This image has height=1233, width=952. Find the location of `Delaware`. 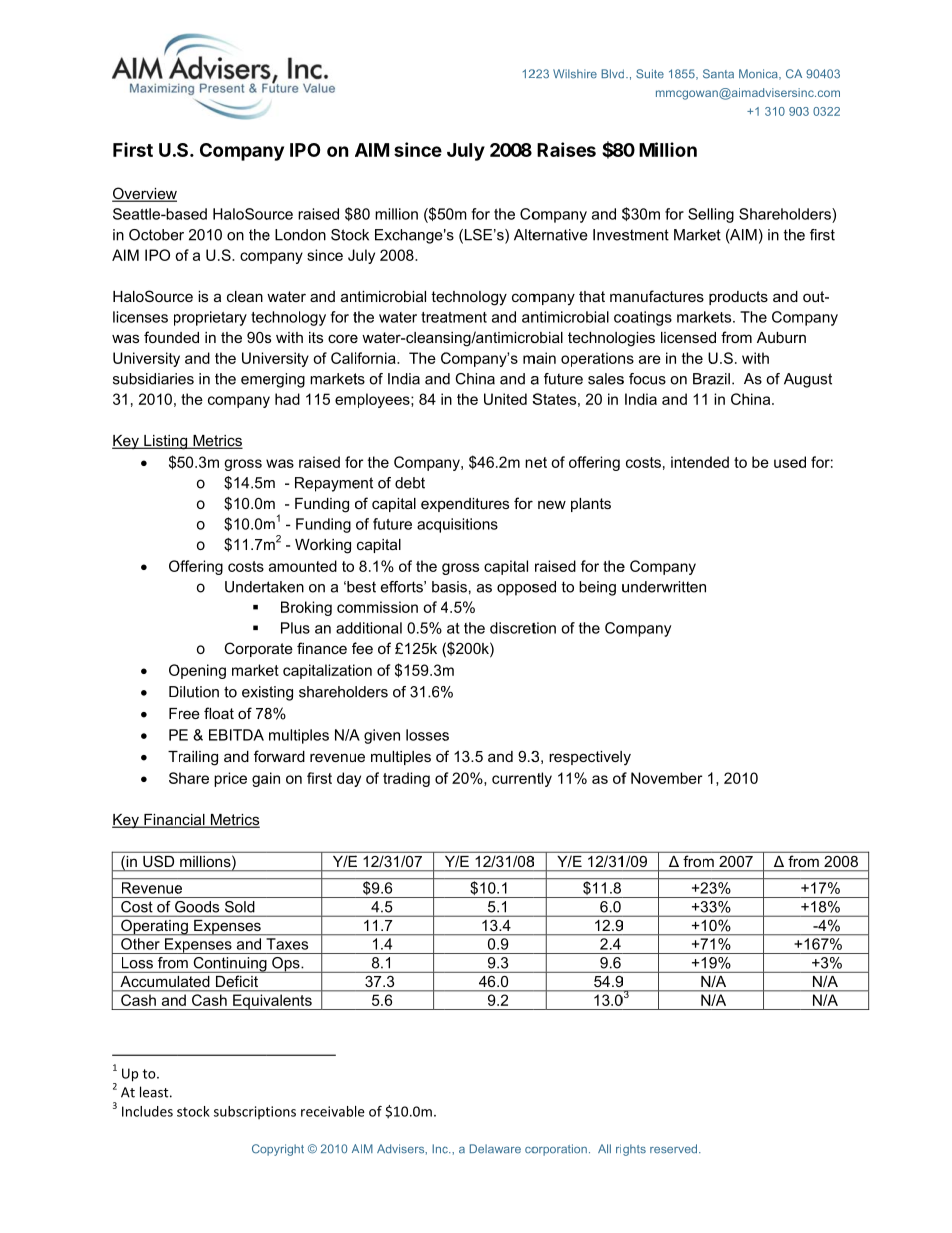

Delaware is located at coordinates (495, 1149).
